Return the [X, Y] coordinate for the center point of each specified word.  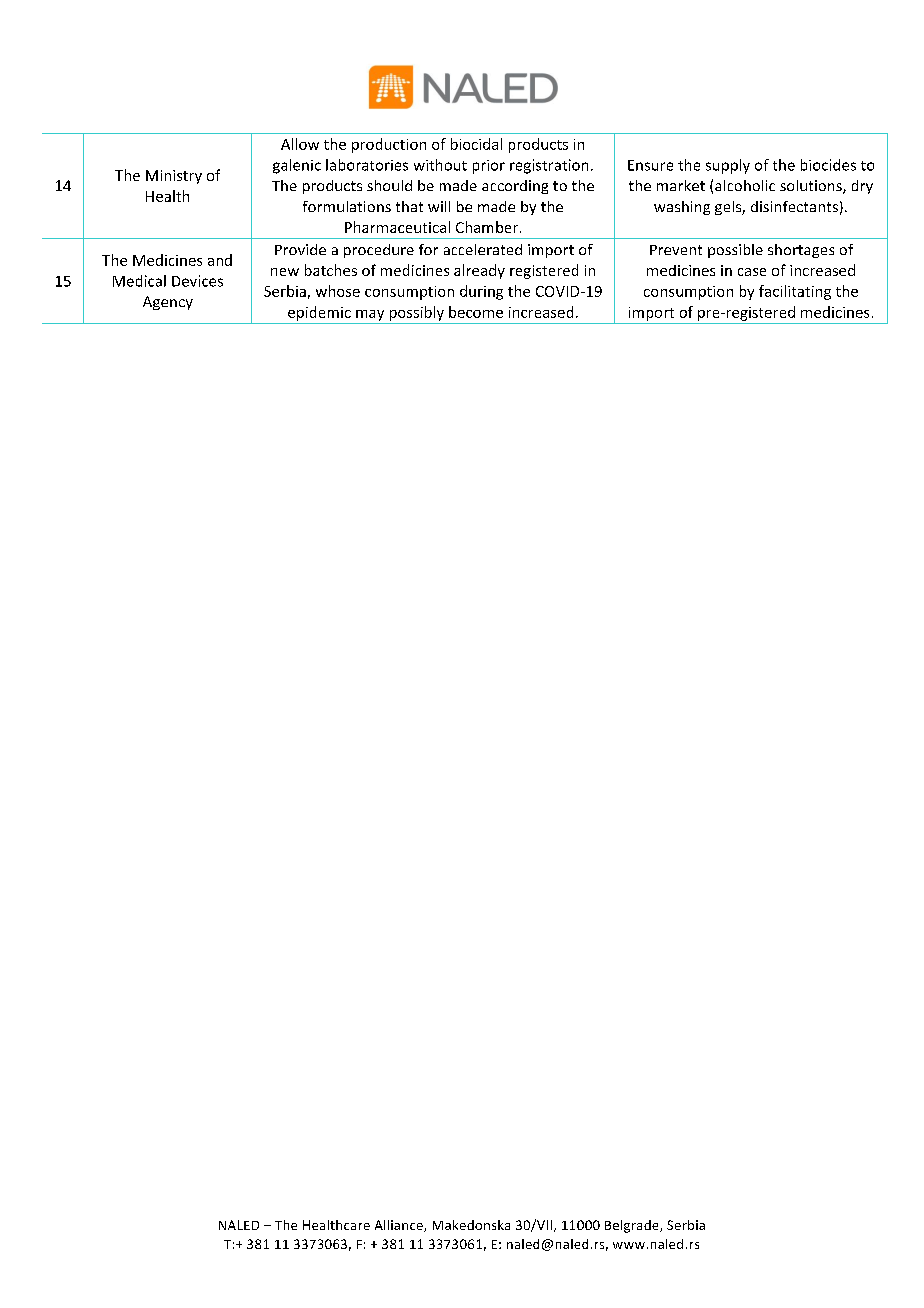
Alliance [400, 1226]
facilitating [795, 292]
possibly [417, 313]
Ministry [174, 177]
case [752, 272]
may [370, 315]
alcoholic [745, 185]
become [476, 312]
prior [489, 167]
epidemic [319, 313]
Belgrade [633, 1226]
